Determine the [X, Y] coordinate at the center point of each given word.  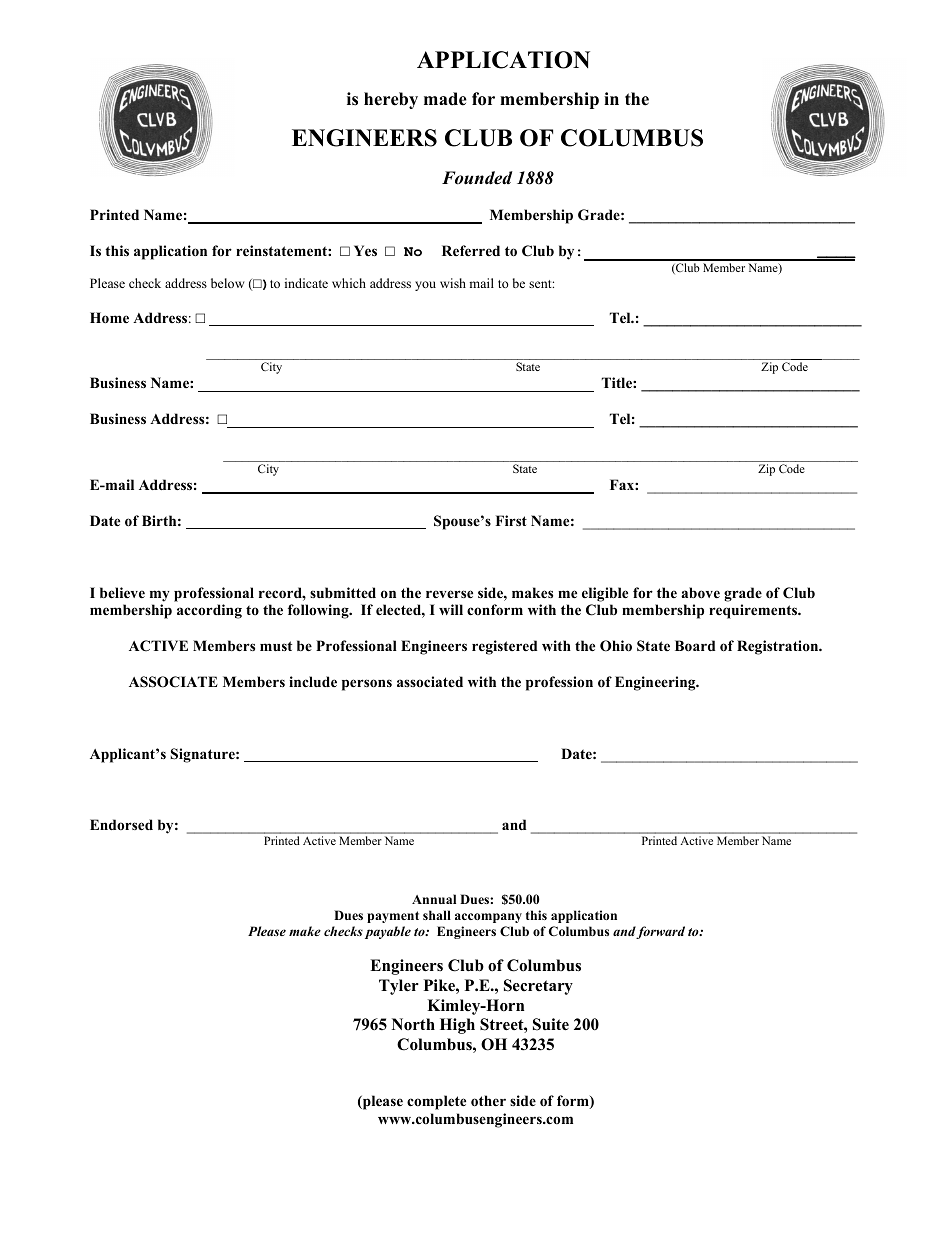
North [413, 1024]
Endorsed [121, 824]
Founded [477, 178]
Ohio [616, 646]
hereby [391, 100]
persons [367, 685]
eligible [605, 594]
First [511, 520]
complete [436, 1102]
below [227, 283]
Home [109, 318]
